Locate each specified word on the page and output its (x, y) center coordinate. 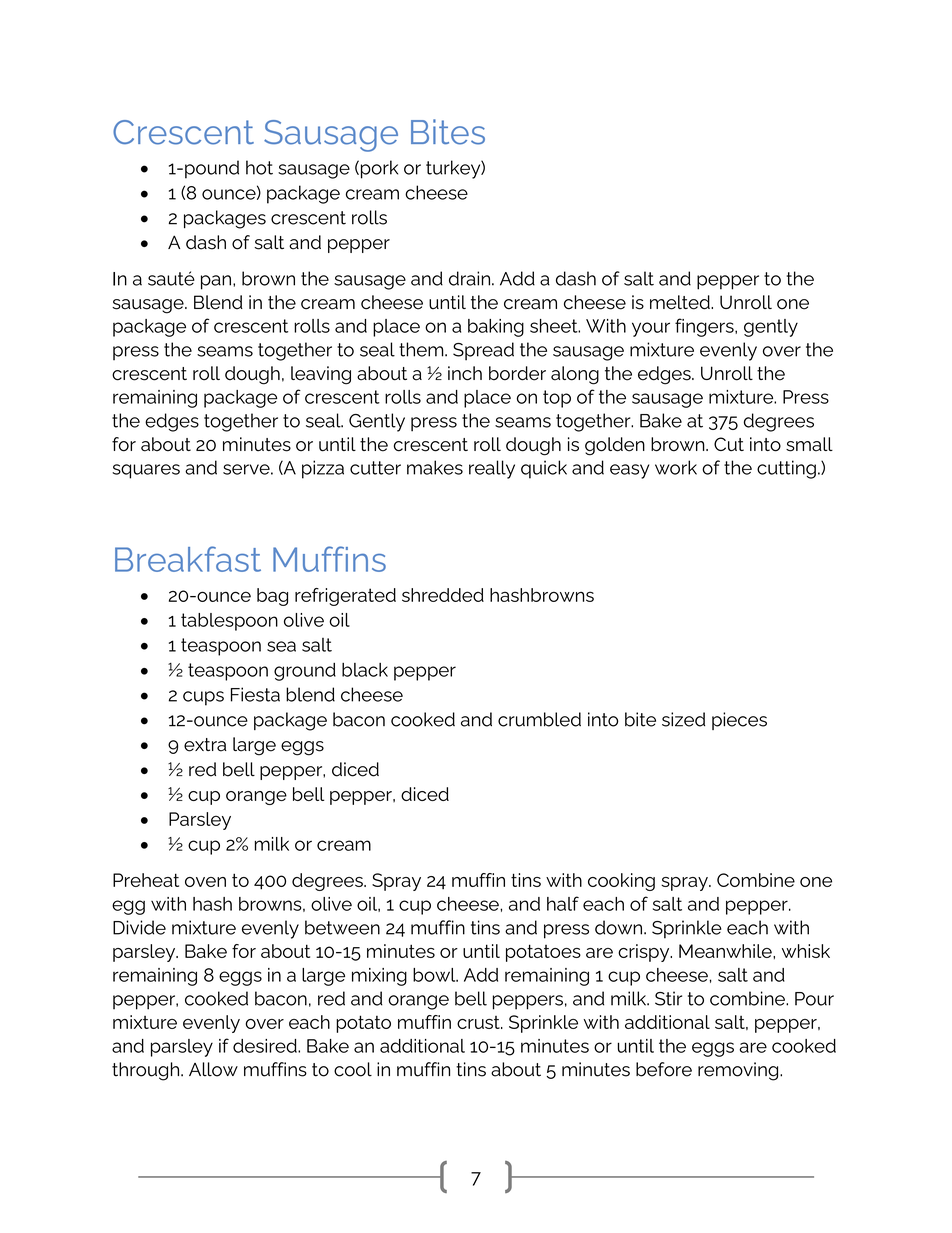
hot (259, 167)
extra (205, 745)
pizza (323, 469)
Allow (213, 1069)
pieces (739, 721)
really (492, 469)
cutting (786, 469)
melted (681, 302)
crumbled (539, 719)
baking (496, 328)
